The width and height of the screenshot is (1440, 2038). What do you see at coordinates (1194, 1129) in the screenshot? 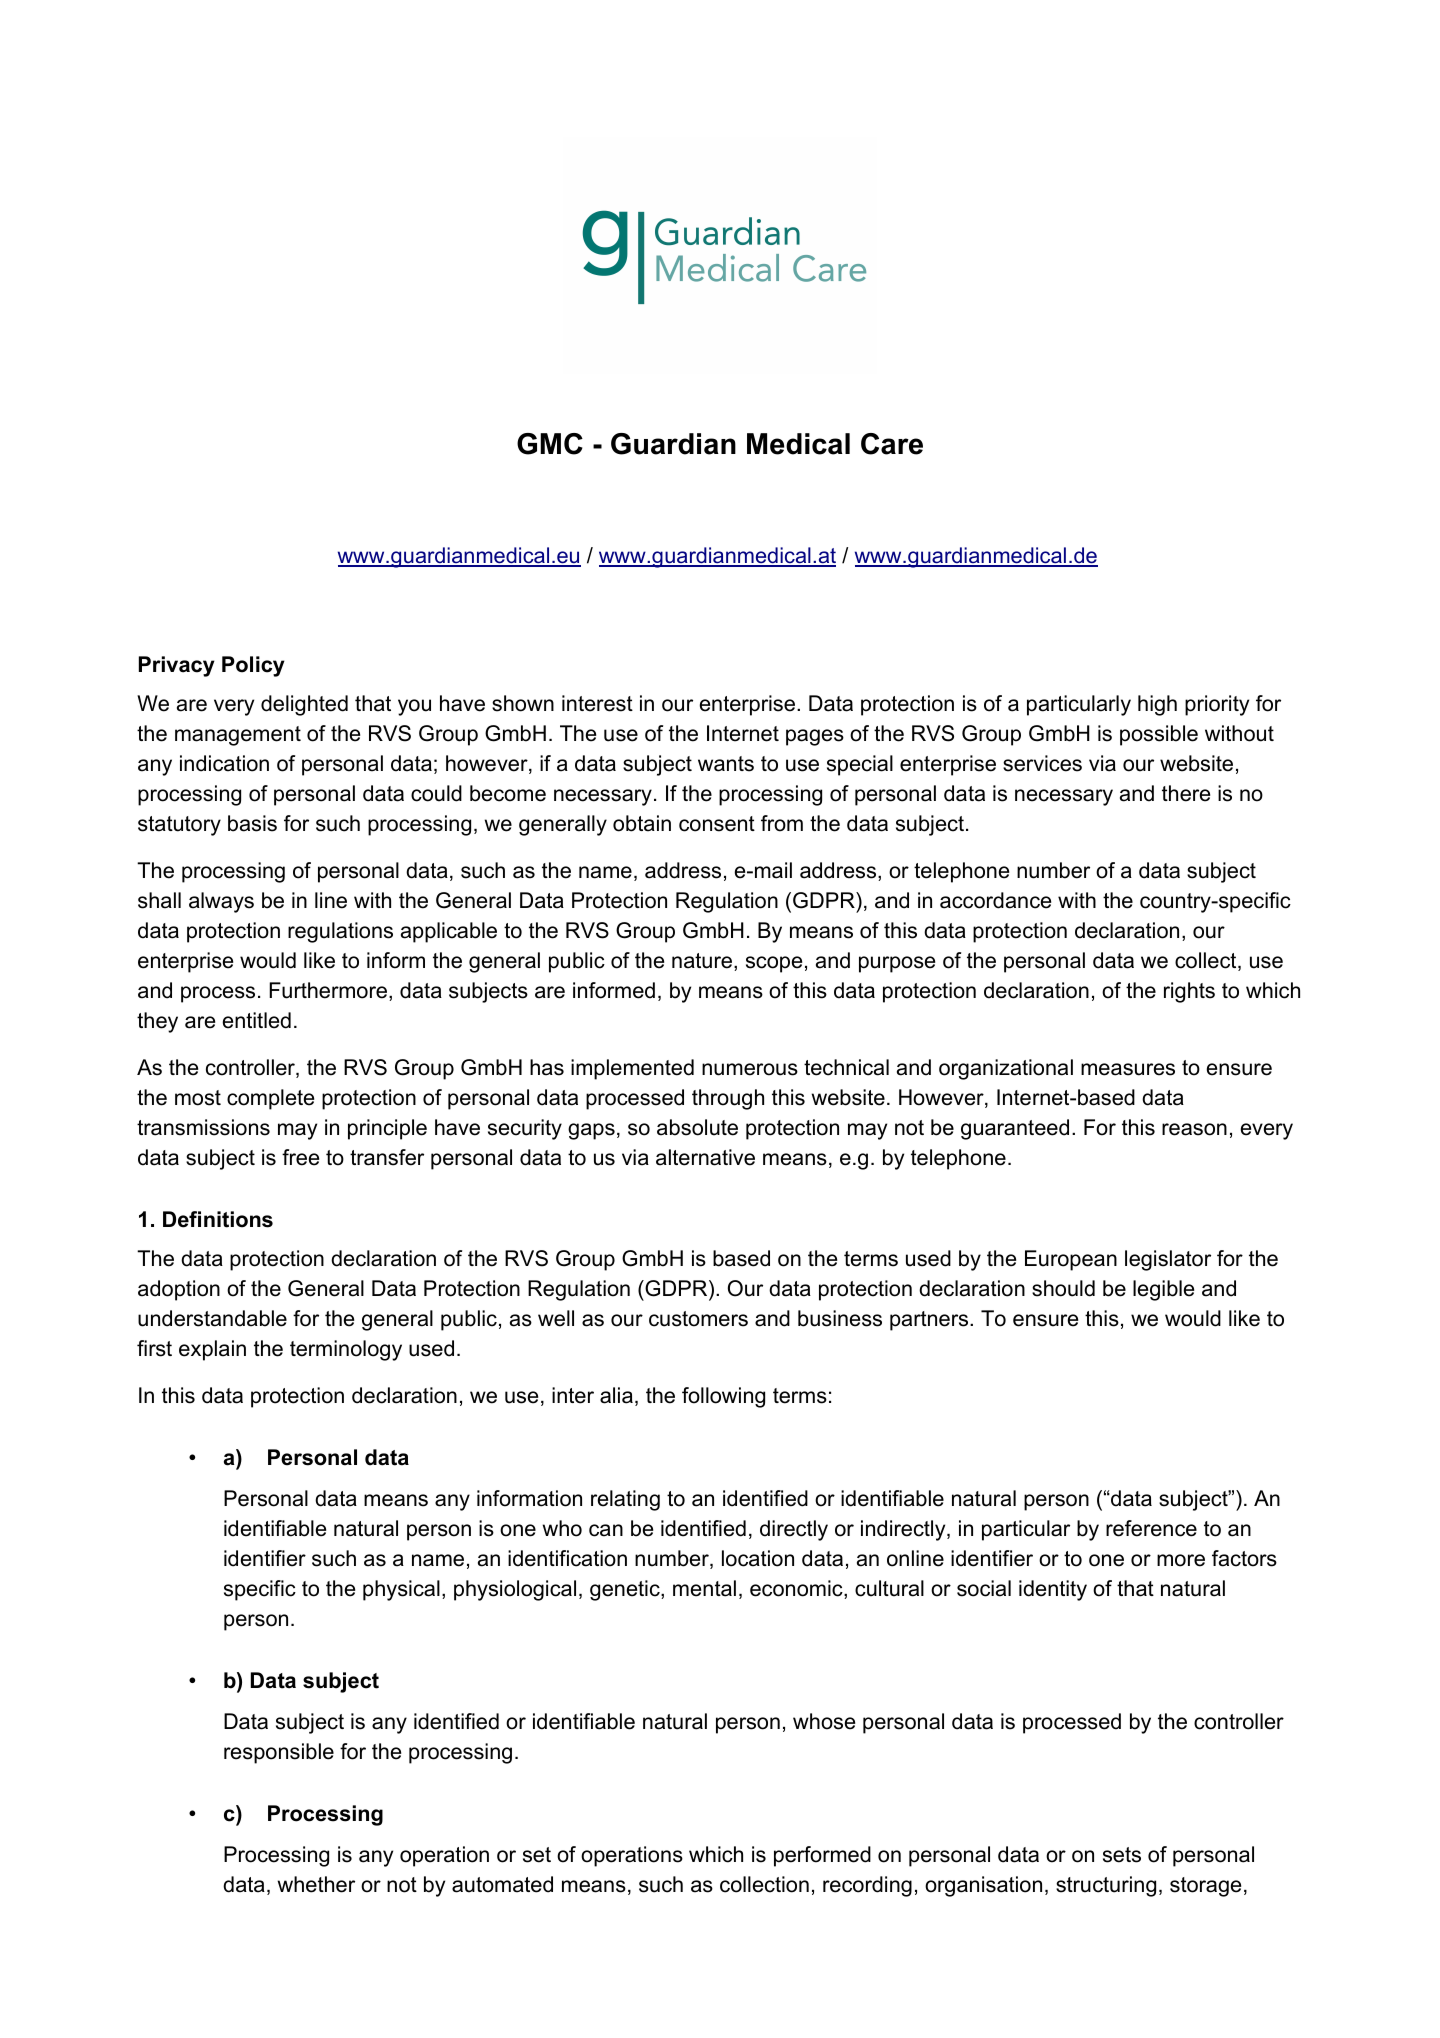
I see `reason` at bounding box center [1194, 1129].
